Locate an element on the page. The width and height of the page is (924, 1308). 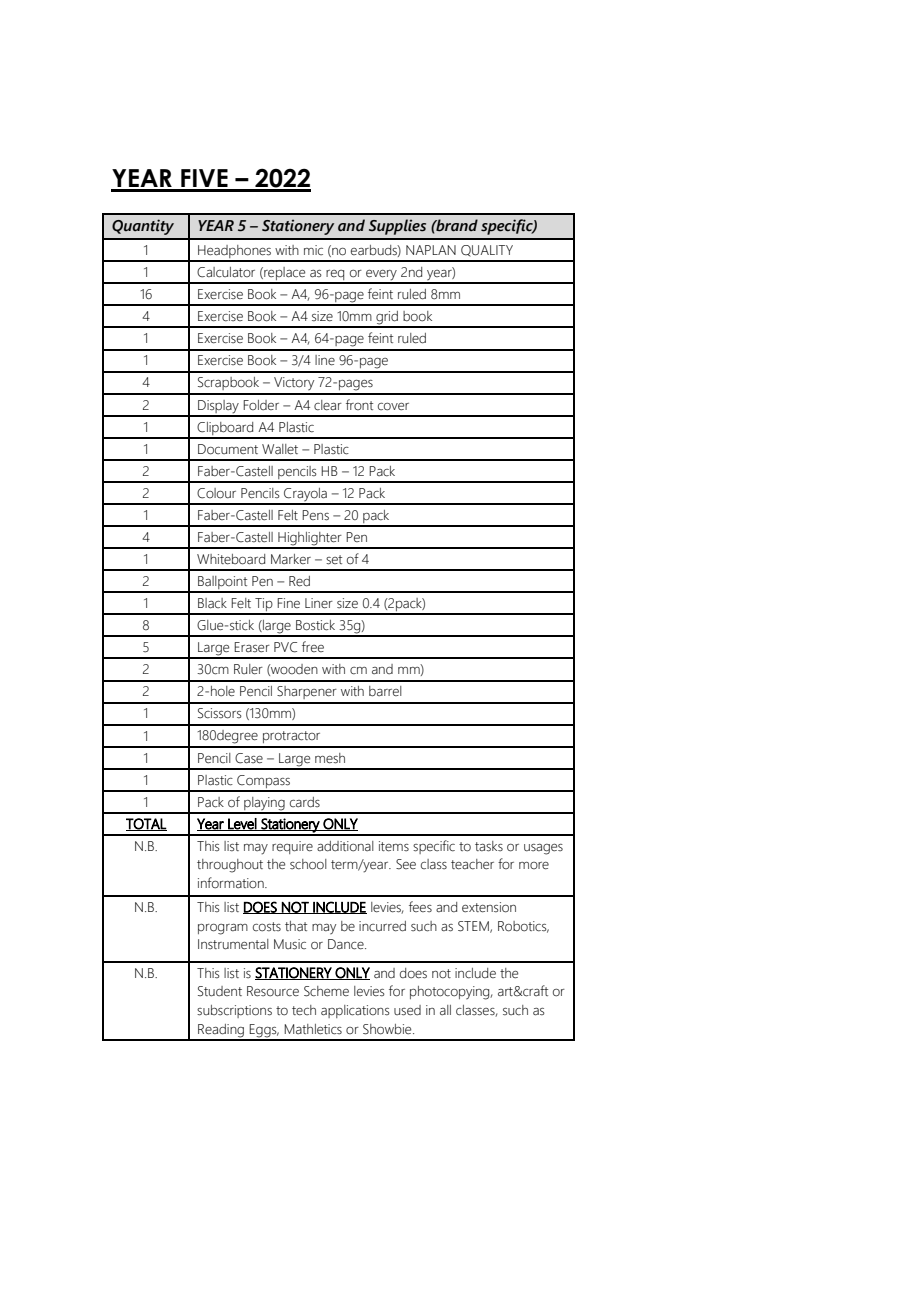
cover is located at coordinates (393, 407).
